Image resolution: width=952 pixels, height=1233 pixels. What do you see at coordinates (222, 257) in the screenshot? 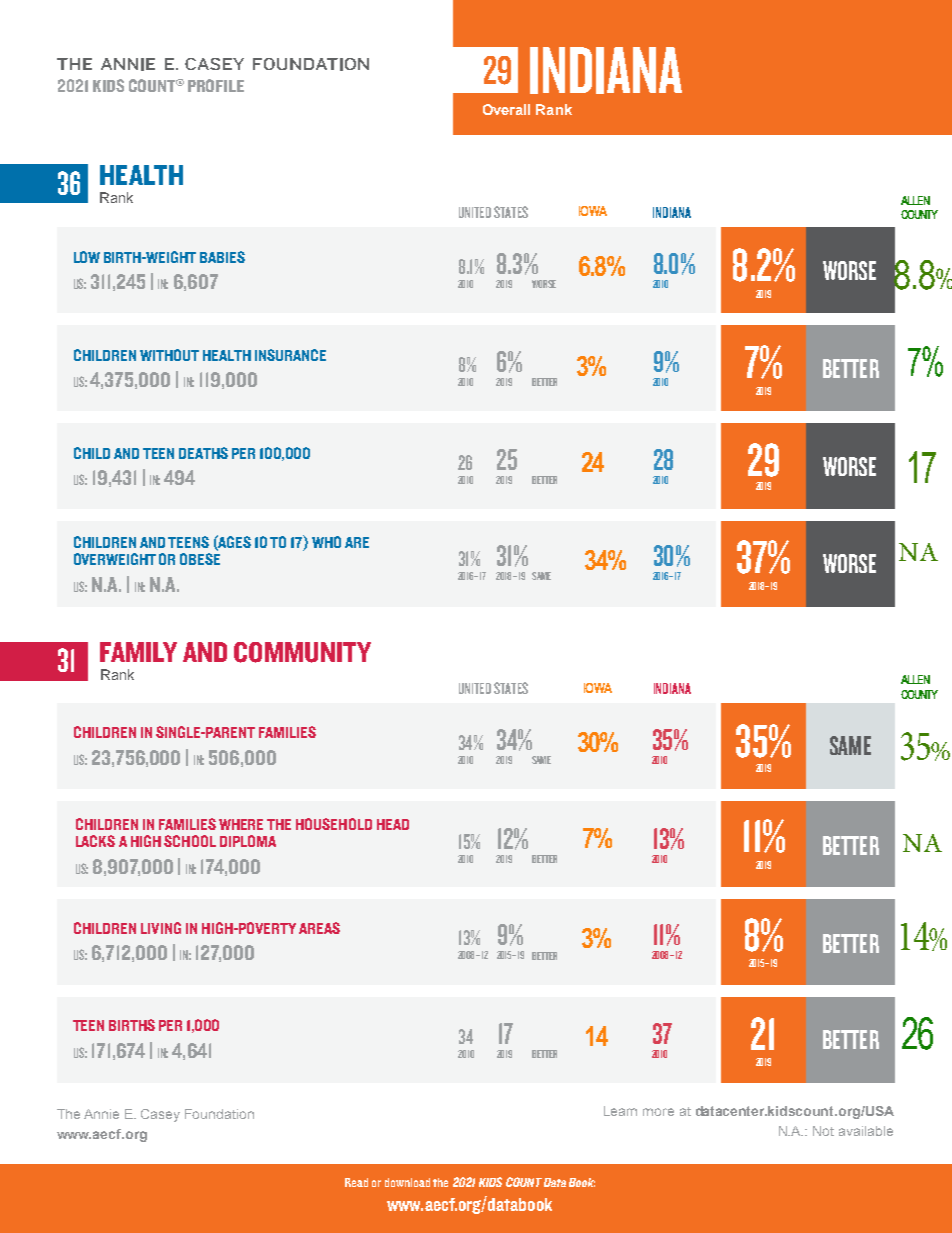
I see `BABIES` at bounding box center [222, 257].
